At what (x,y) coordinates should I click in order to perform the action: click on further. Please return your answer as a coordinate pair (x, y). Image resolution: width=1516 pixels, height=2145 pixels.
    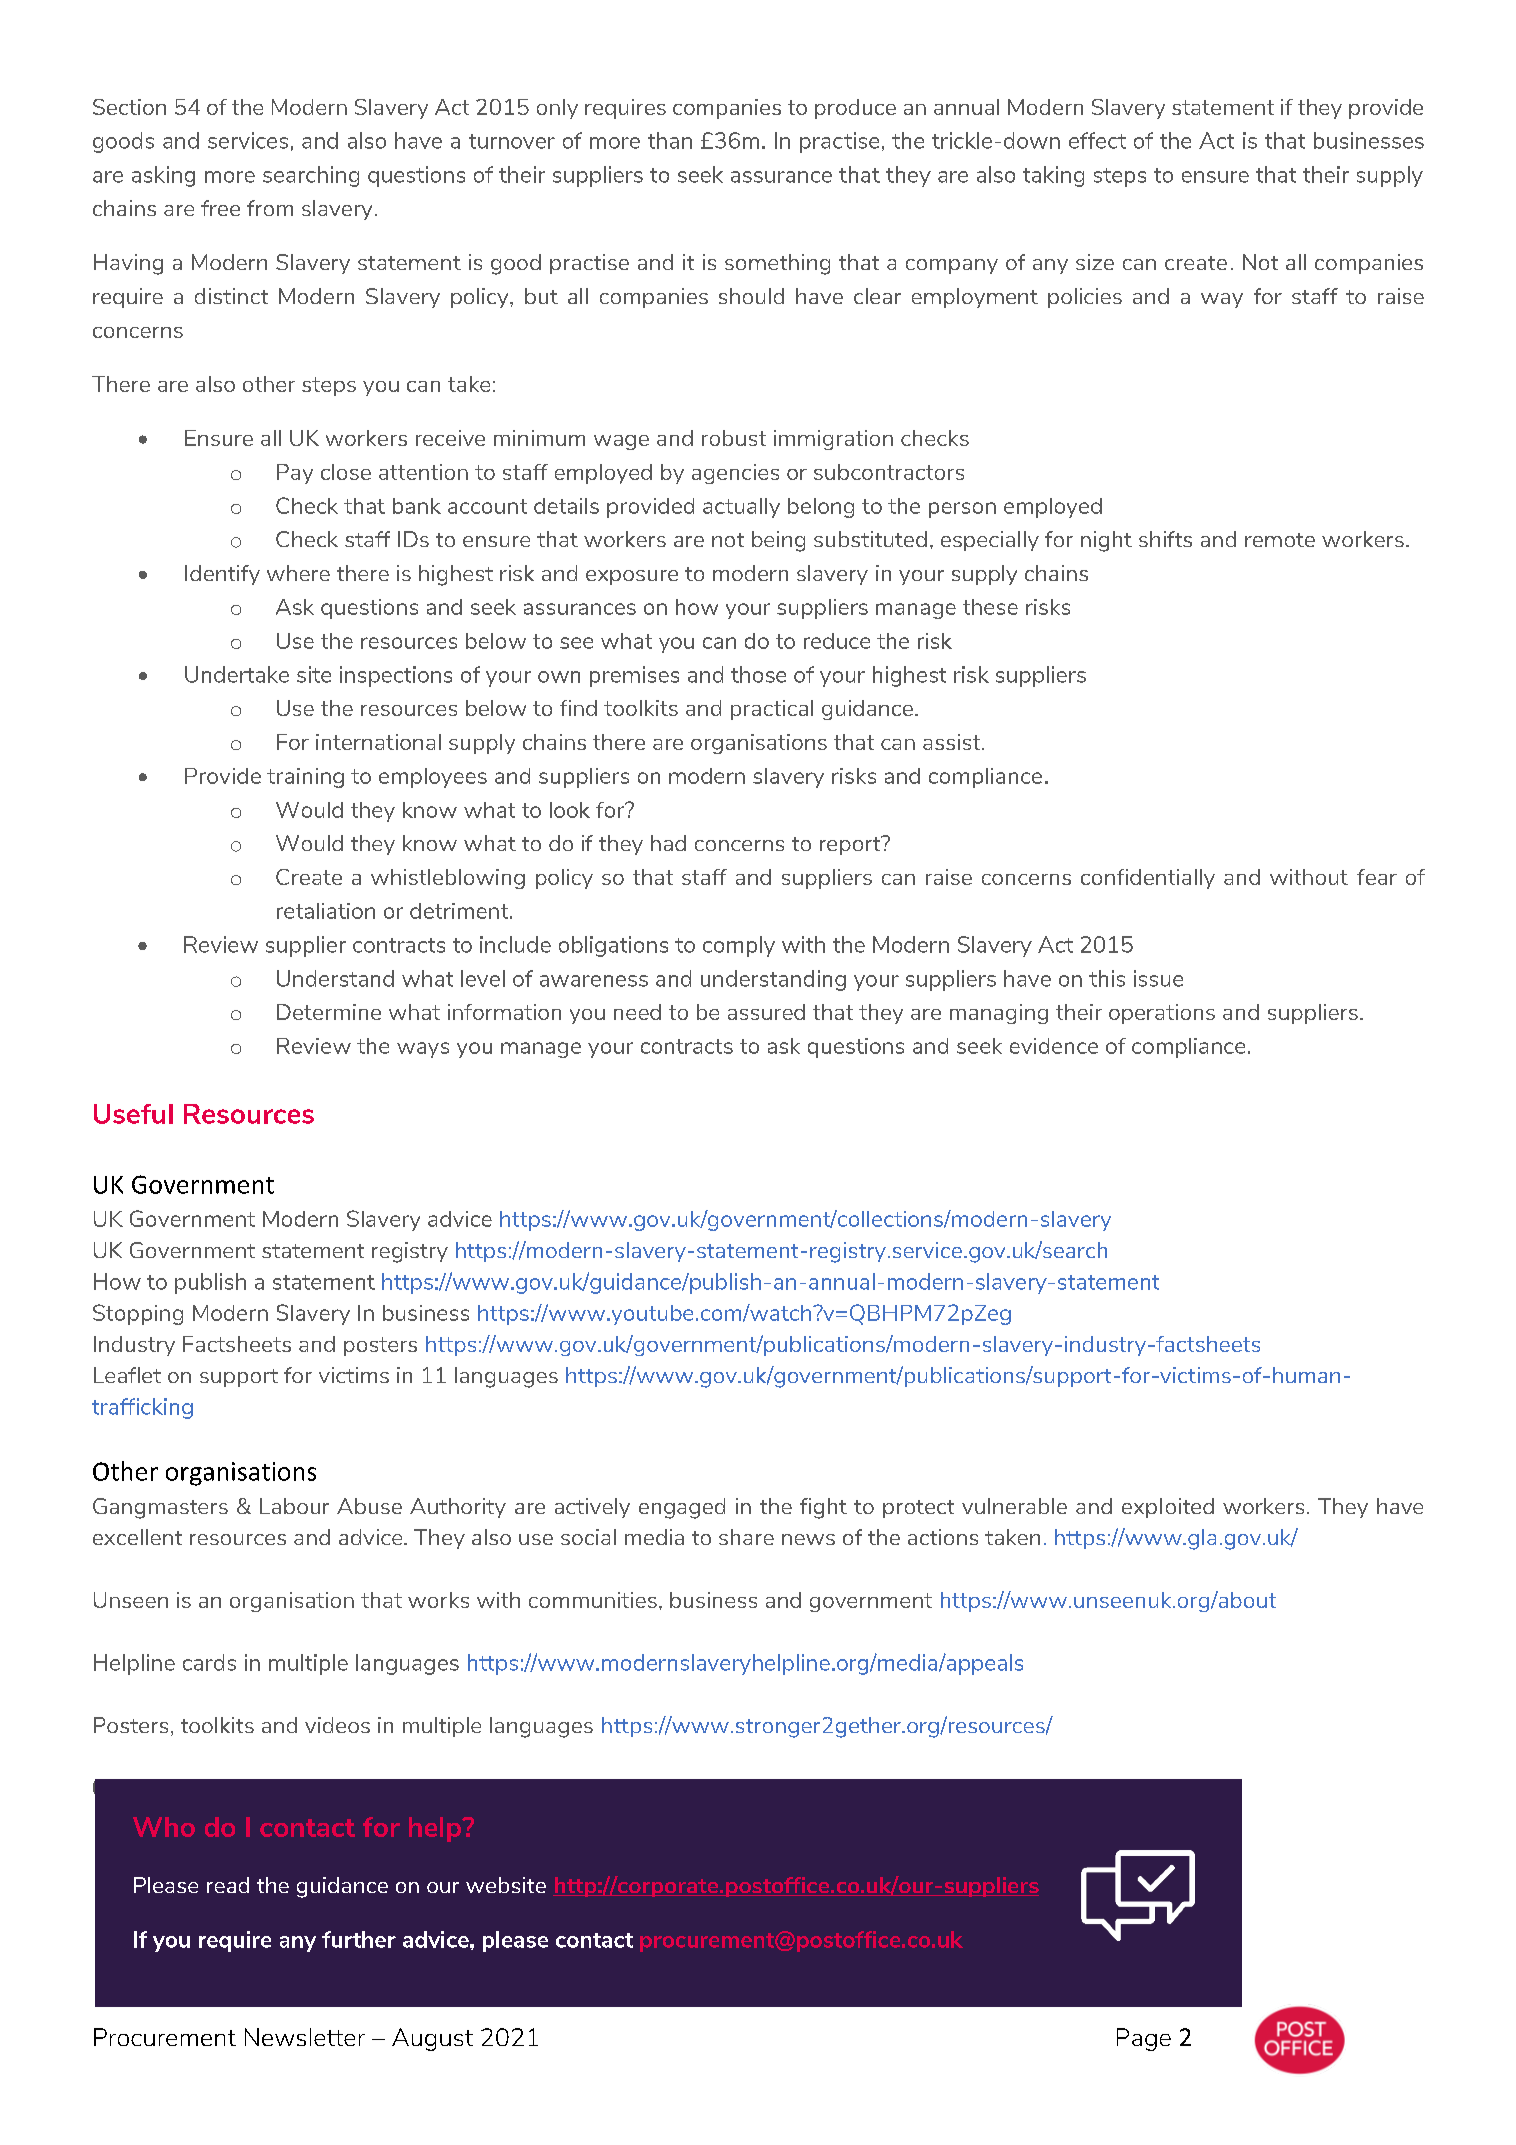
    Looking at the image, I should click on (359, 1939).
